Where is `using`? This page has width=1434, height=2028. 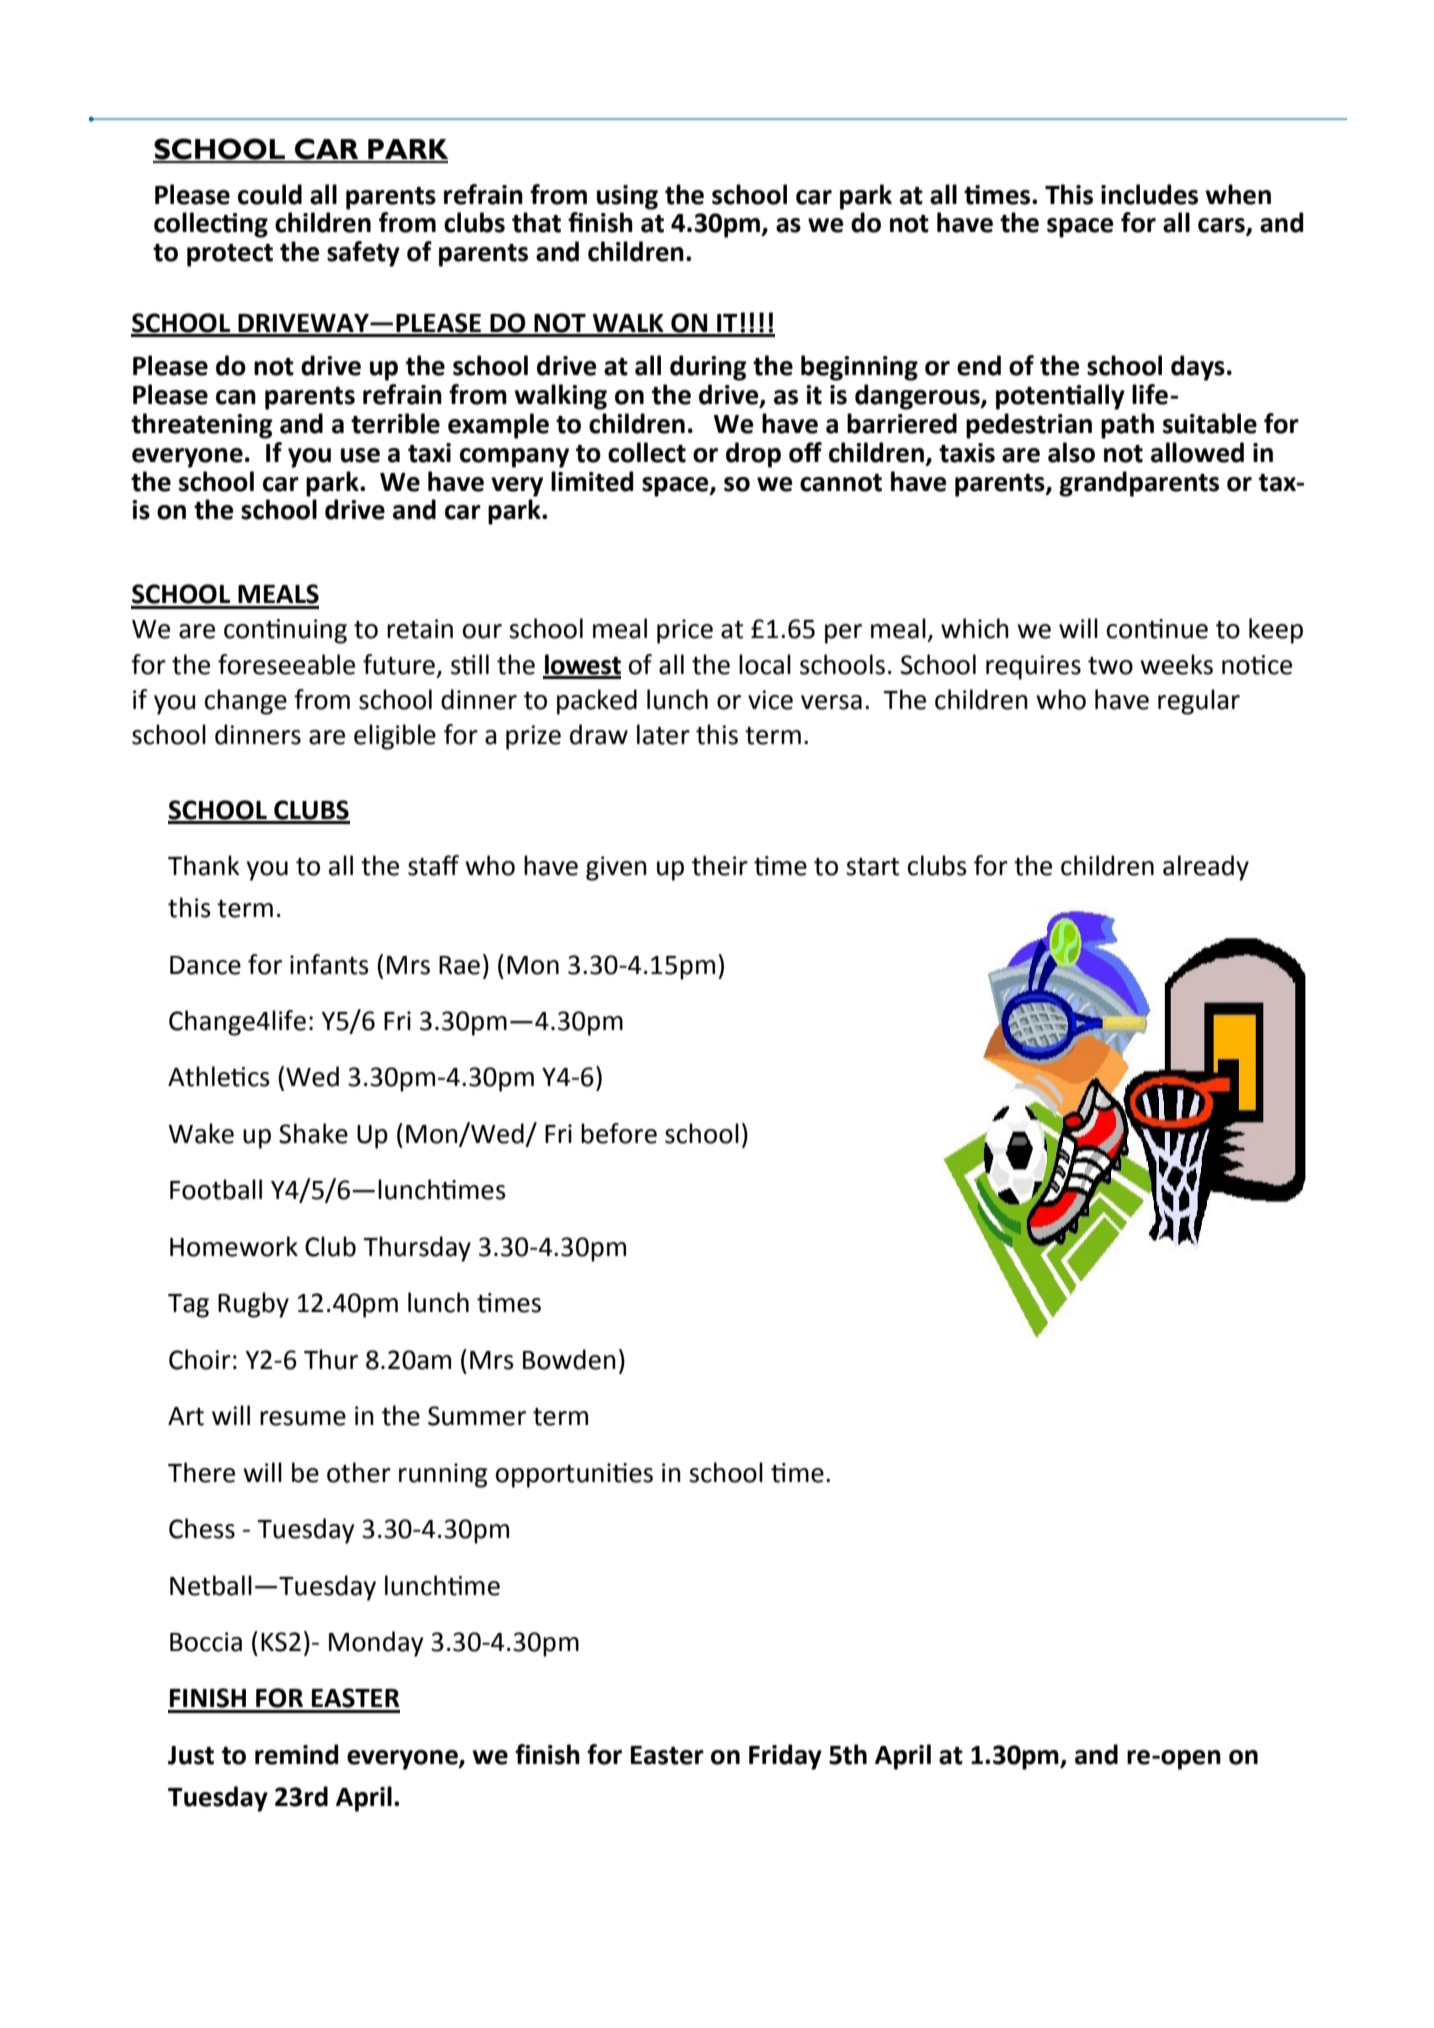 using is located at coordinates (627, 197).
